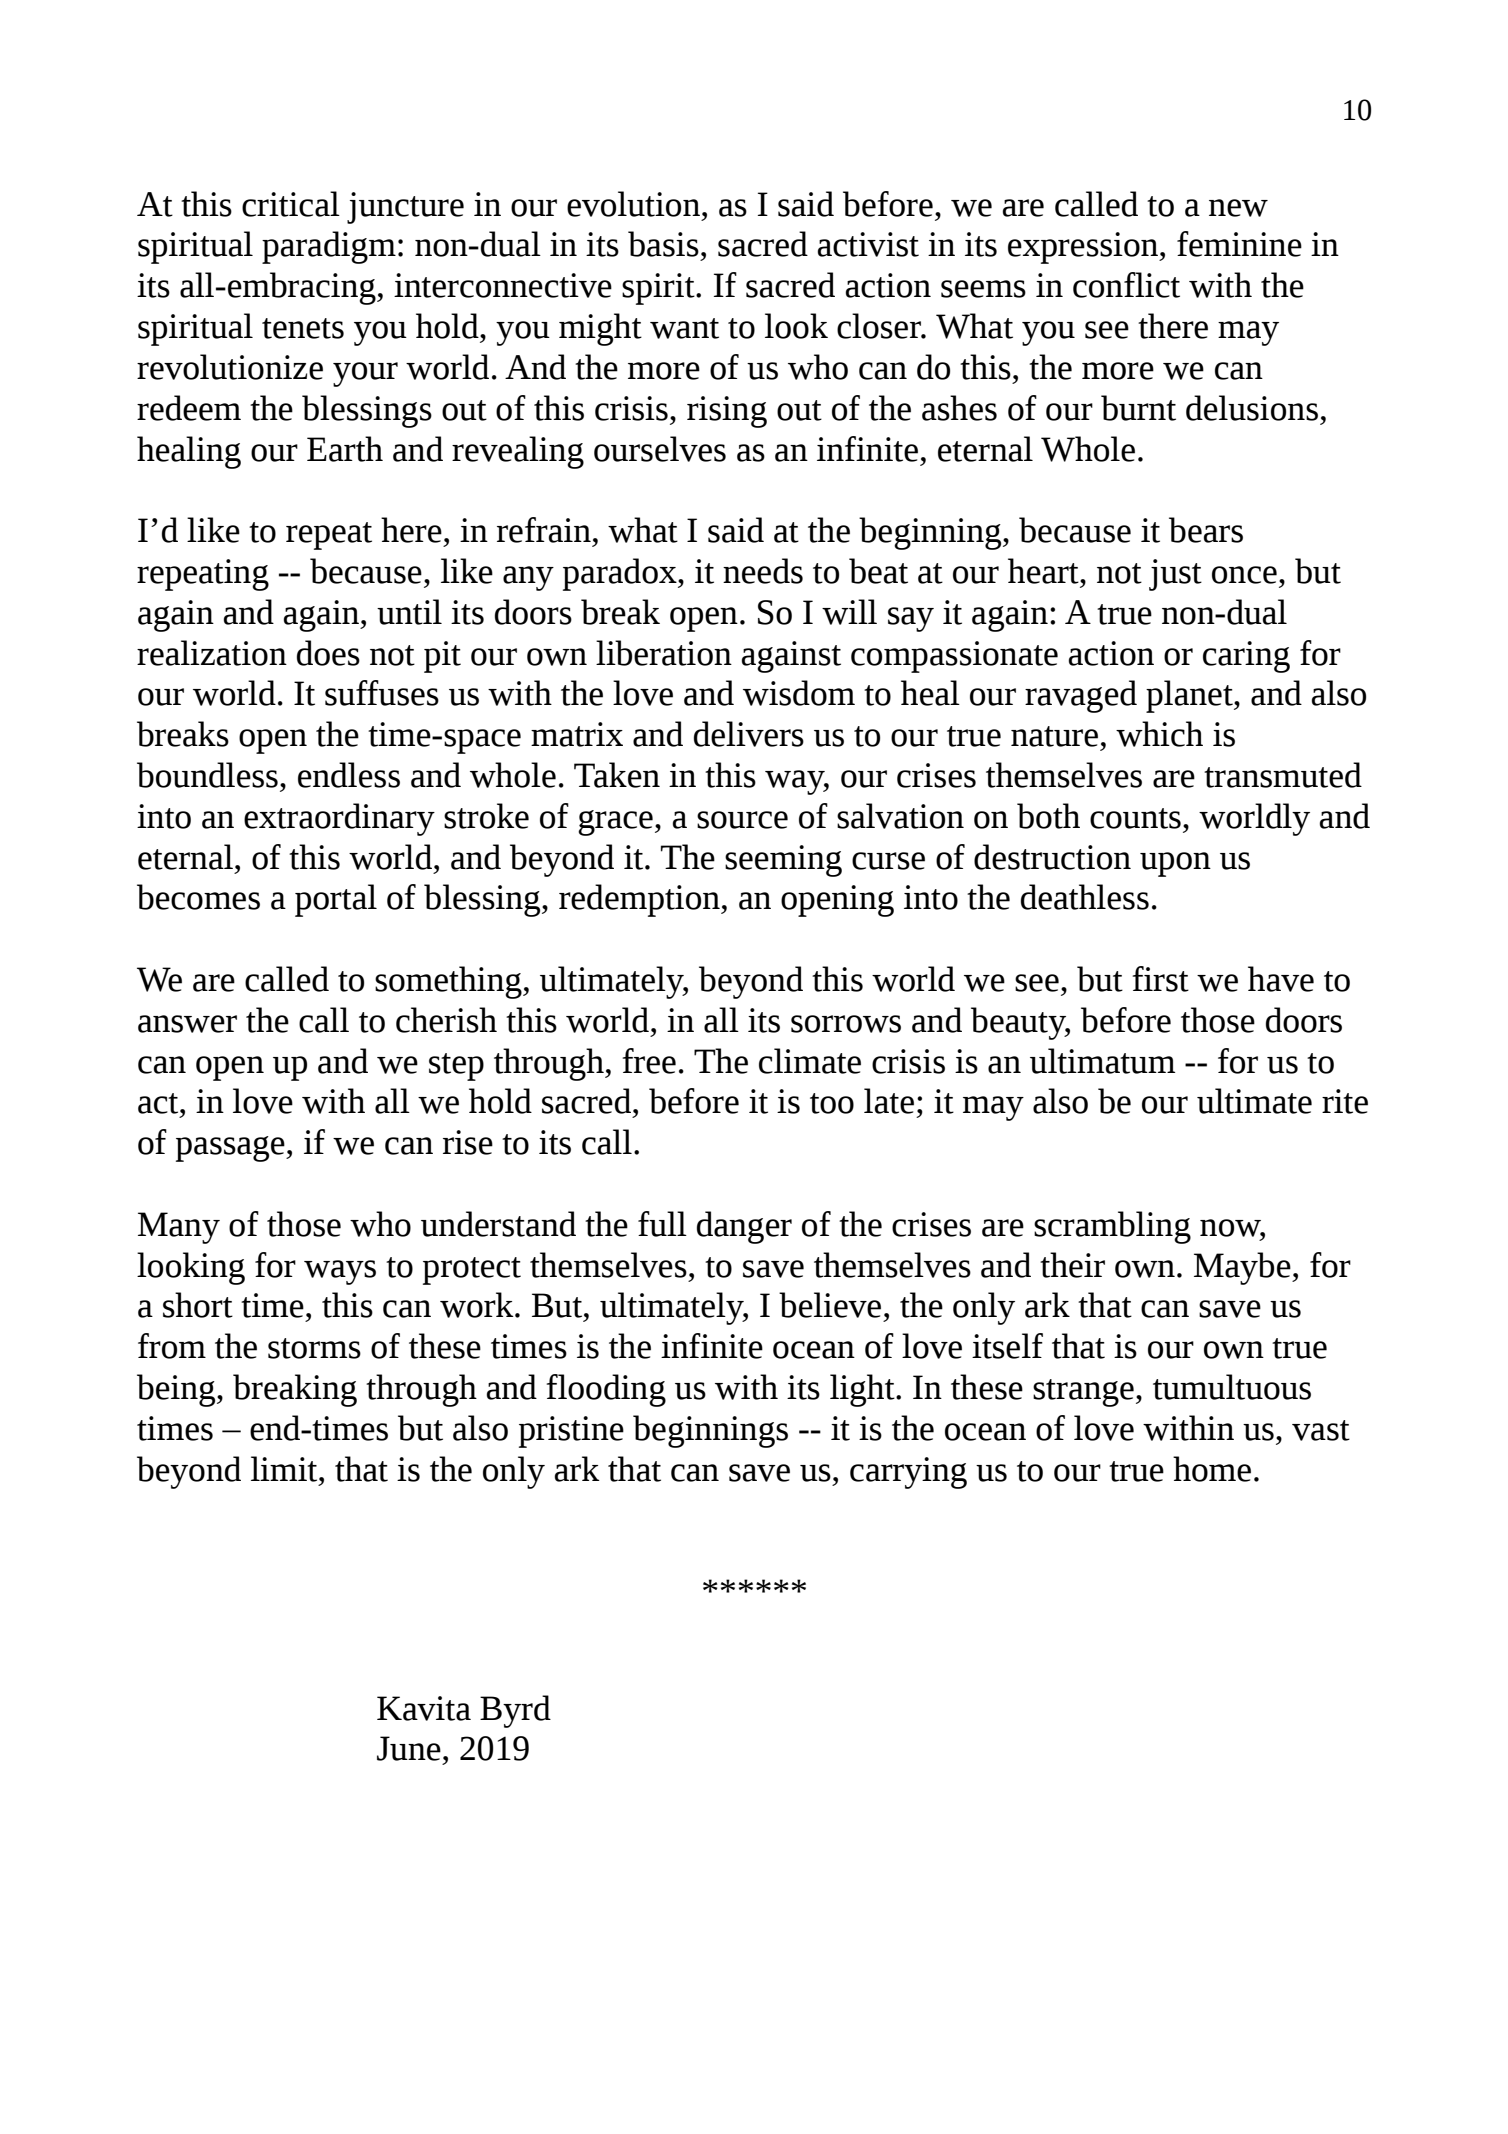  What do you see at coordinates (336, 900) in the screenshot?
I see `portal` at bounding box center [336, 900].
